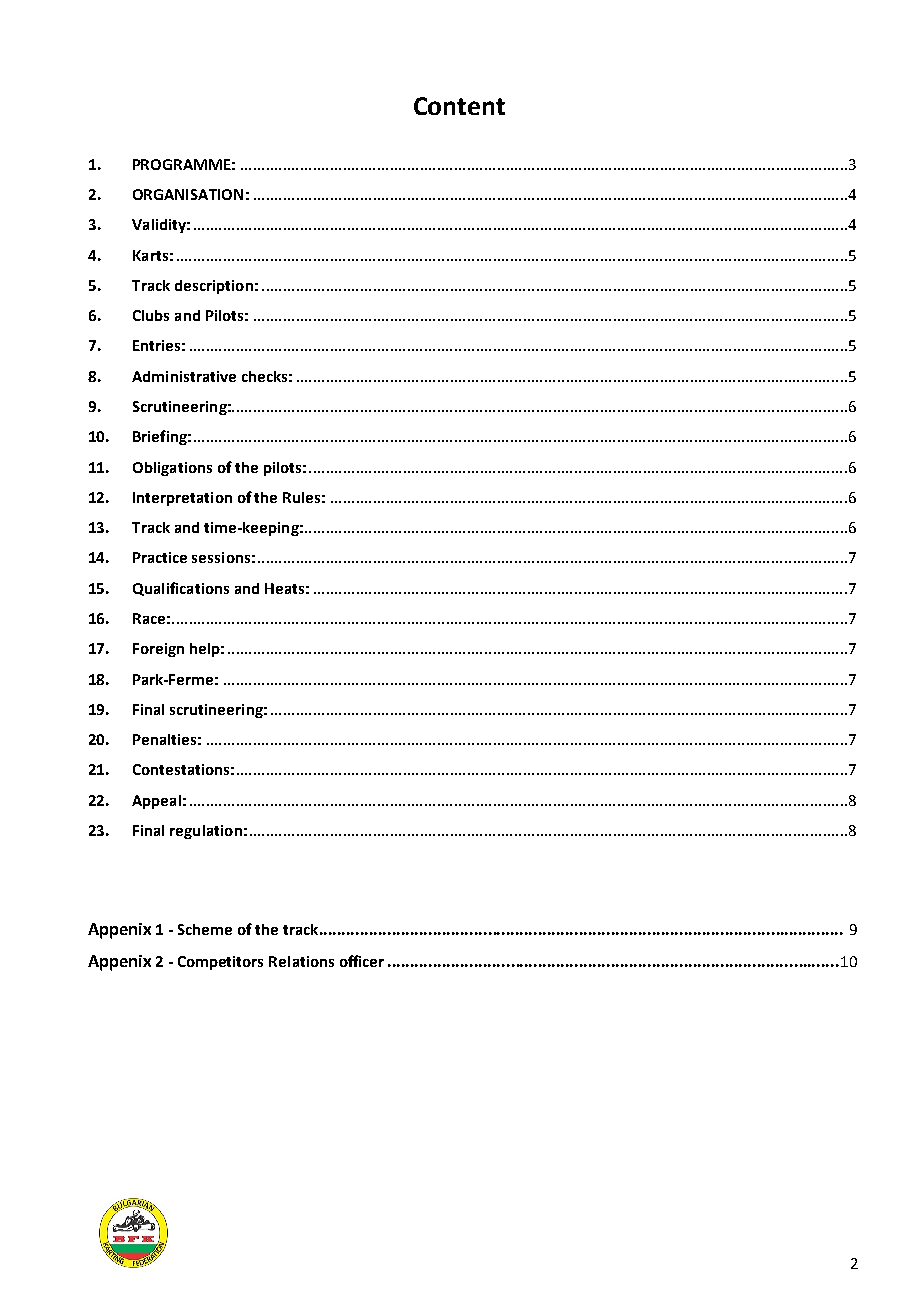  What do you see at coordinates (156, 802) in the screenshot?
I see `Appeal` at bounding box center [156, 802].
